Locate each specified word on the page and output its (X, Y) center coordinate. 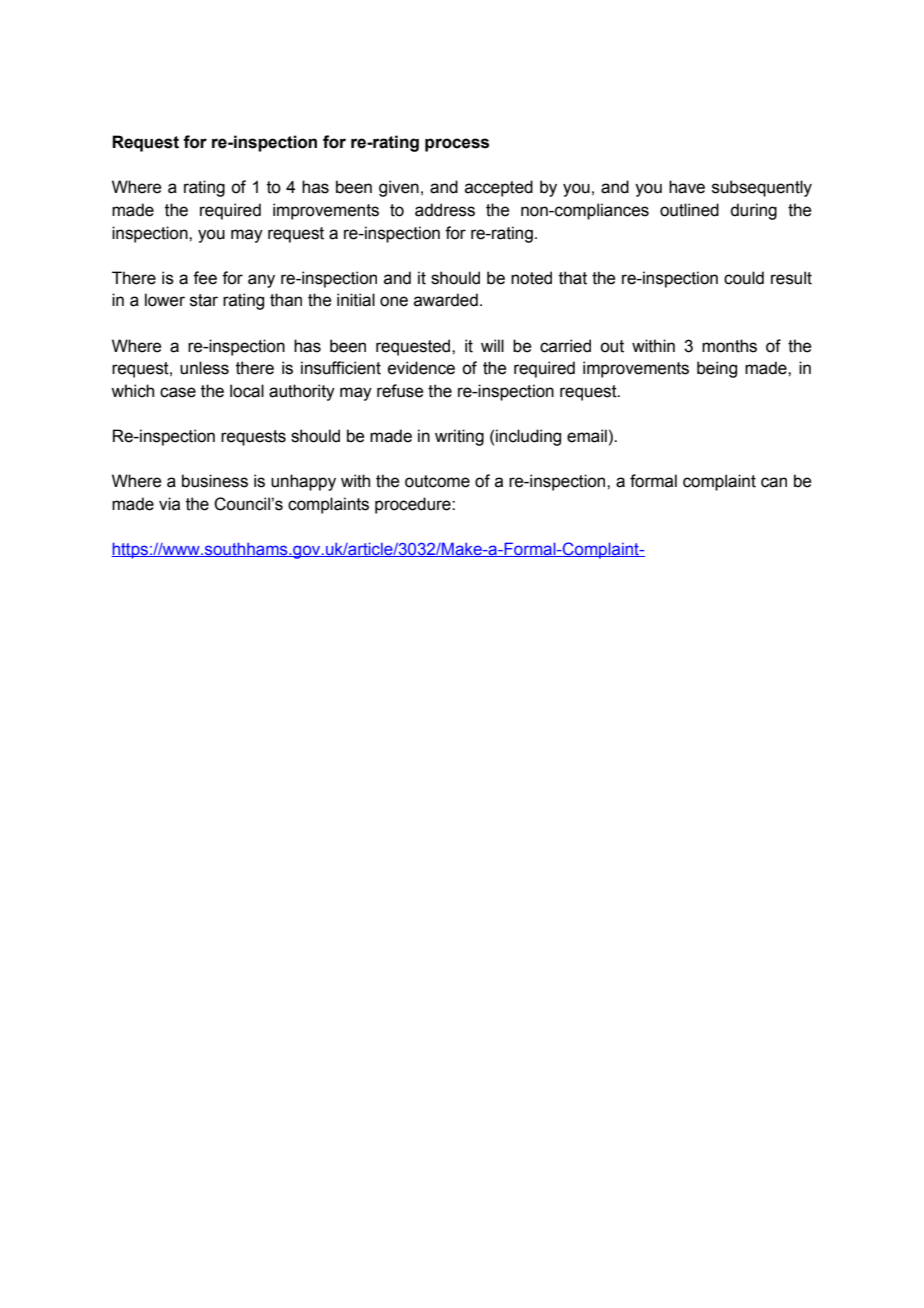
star (204, 300)
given (399, 188)
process (457, 145)
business (215, 481)
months (729, 346)
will (492, 345)
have (687, 187)
